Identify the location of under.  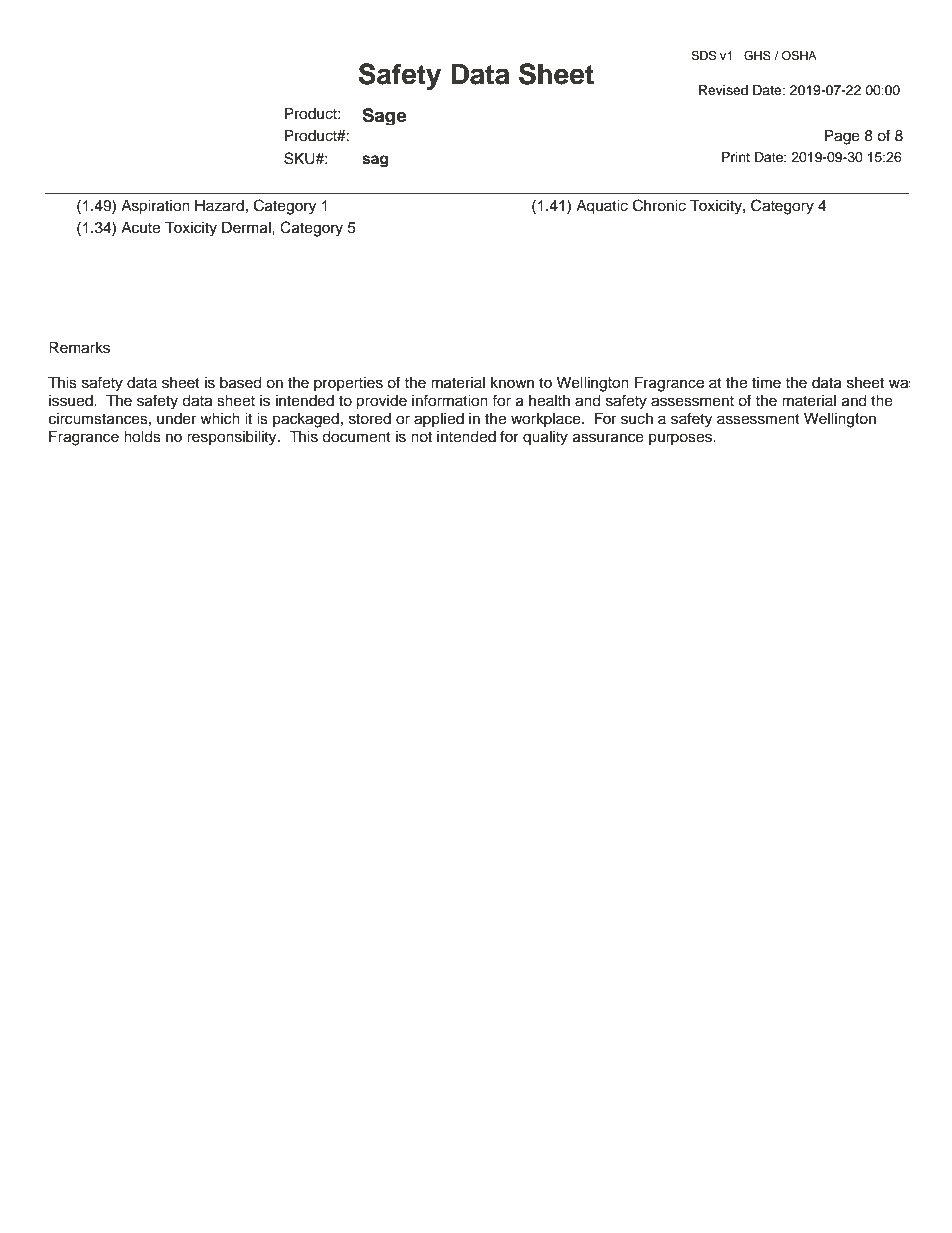
(176, 419).
